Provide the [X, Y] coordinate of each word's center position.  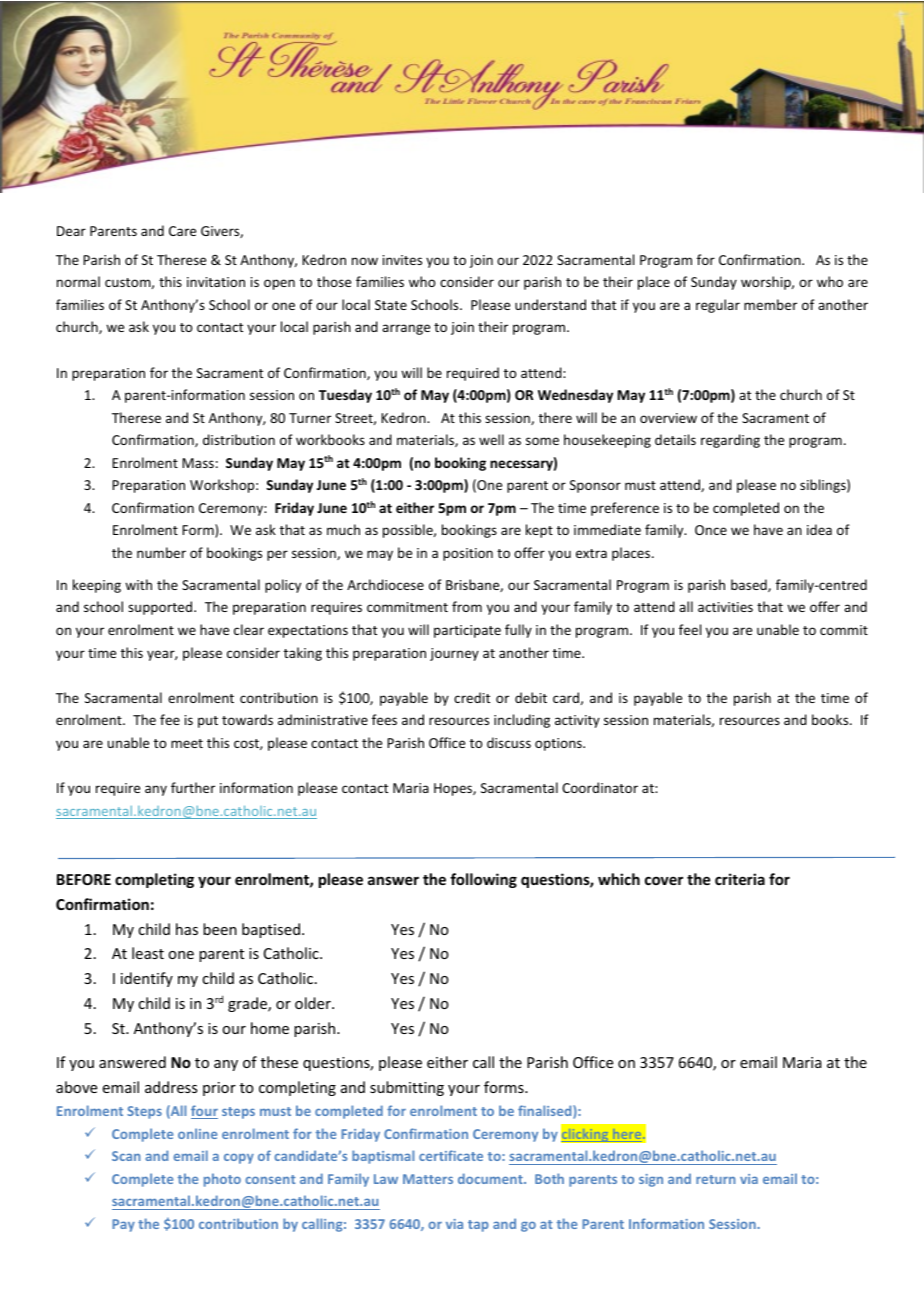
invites [402, 260]
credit [472, 697]
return [715, 1179]
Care [182, 231]
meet [187, 743]
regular [718, 306]
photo [222, 1180]
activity [577, 721]
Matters [428, 1179]
